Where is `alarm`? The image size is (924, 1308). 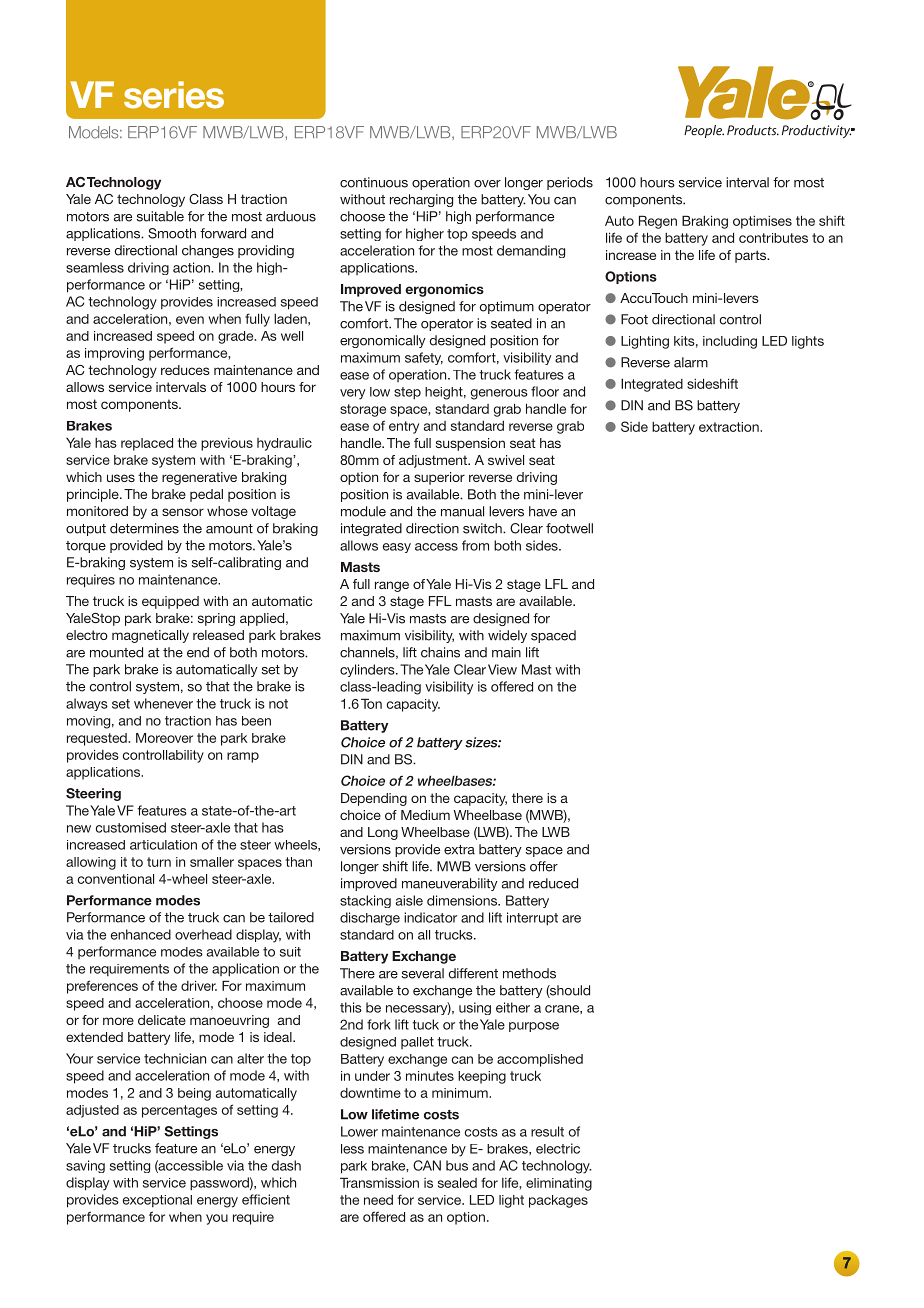
alarm is located at coordinates (691, 362).
